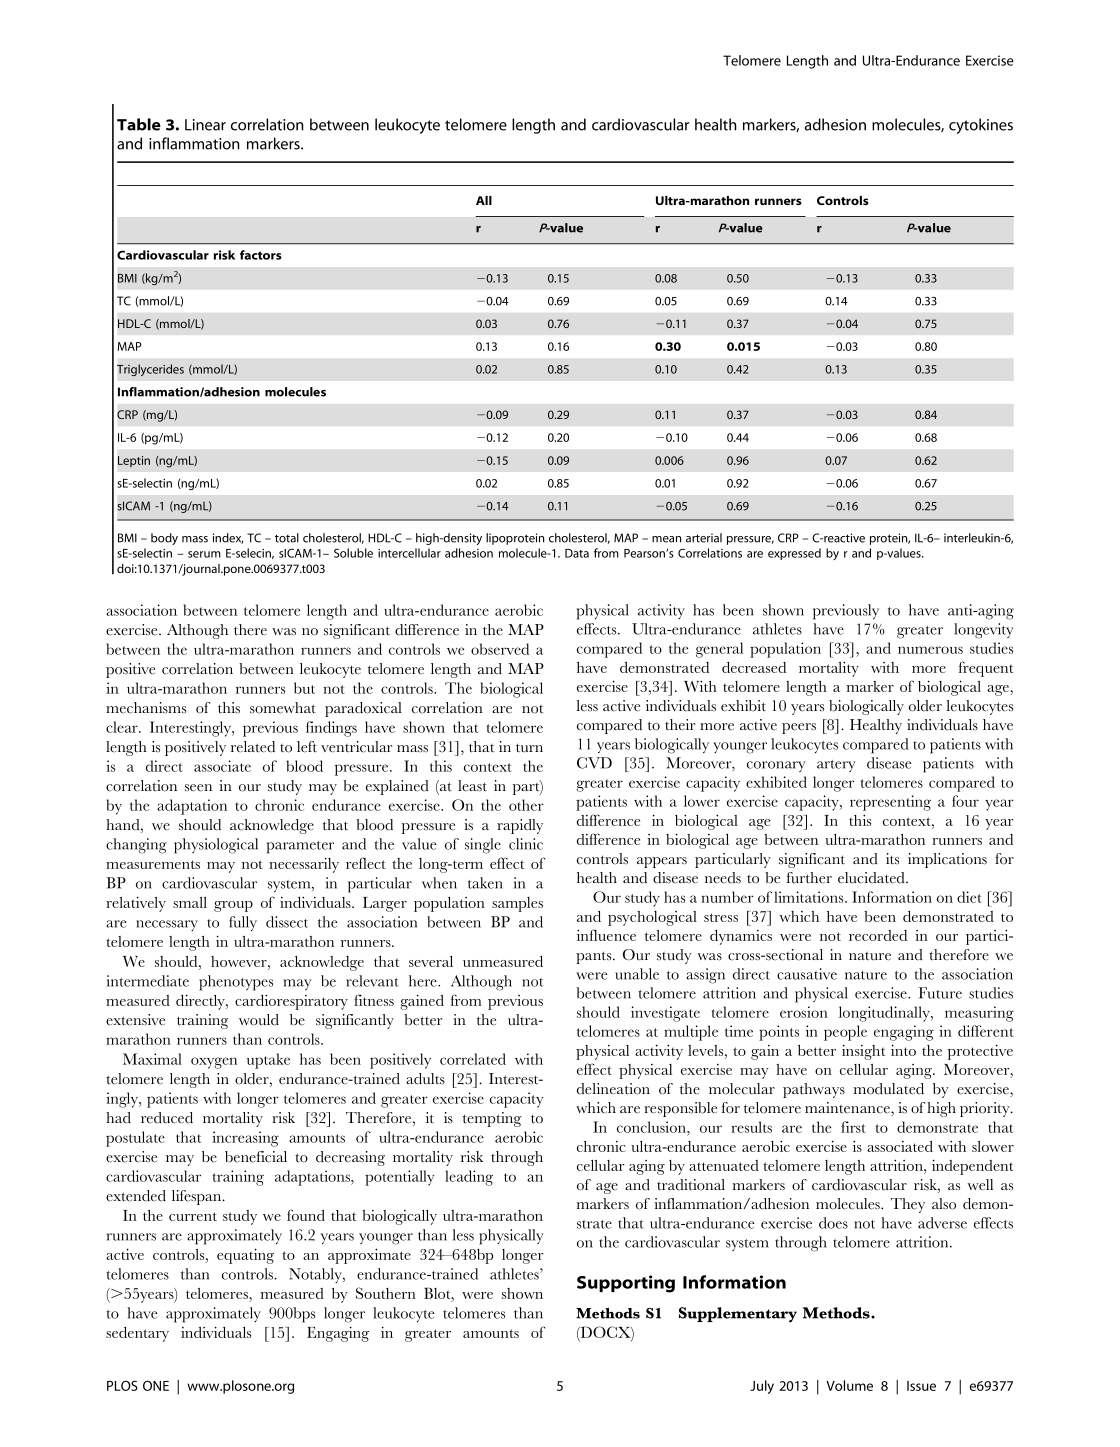 The image size is (1120, 1447). Describe the element at coordinates (236, 983) in the screenshot. I see `phenotypes` at that location.
